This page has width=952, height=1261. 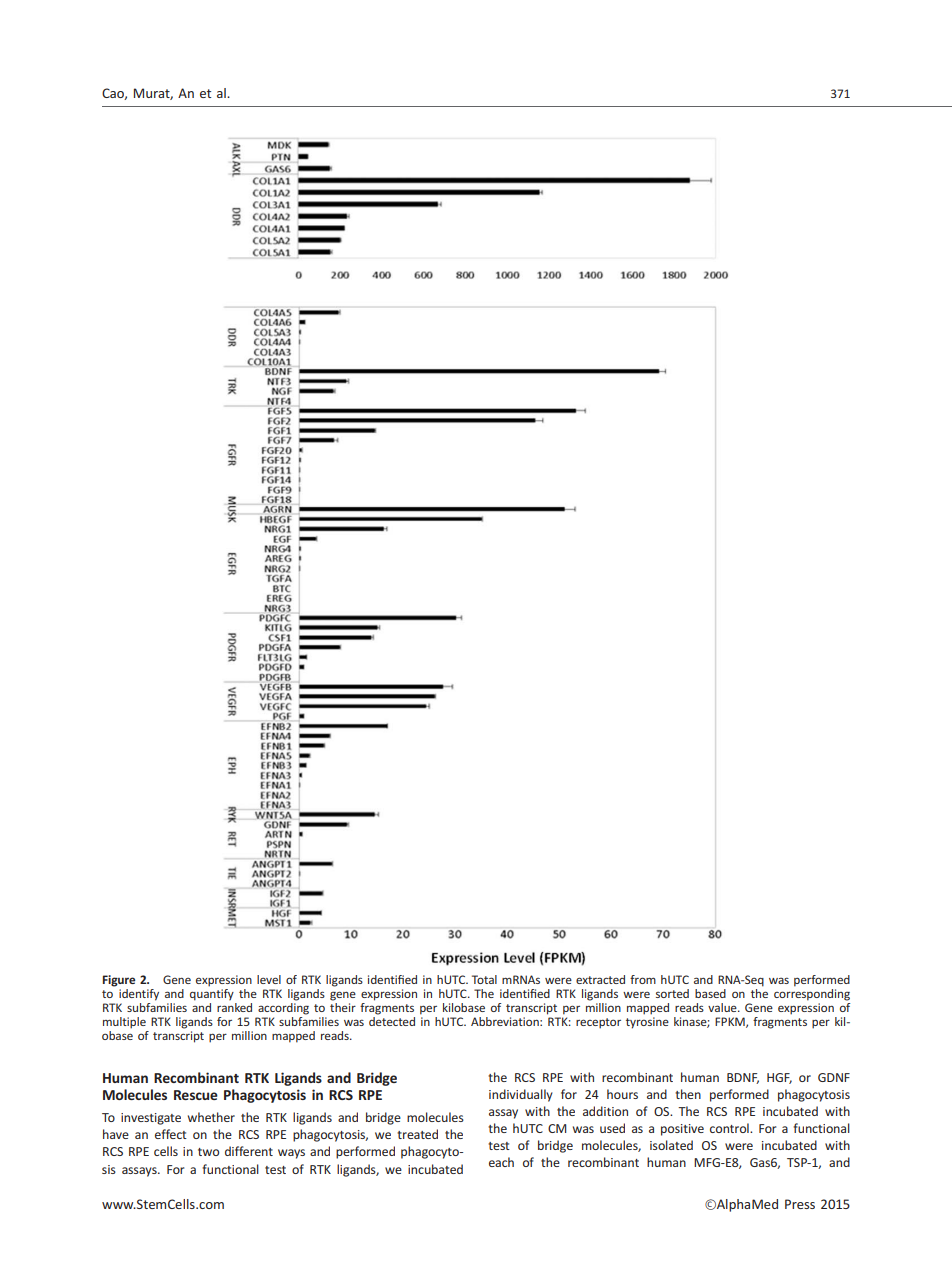 I want to click on Rescue, so click(x=196, y=1095).
